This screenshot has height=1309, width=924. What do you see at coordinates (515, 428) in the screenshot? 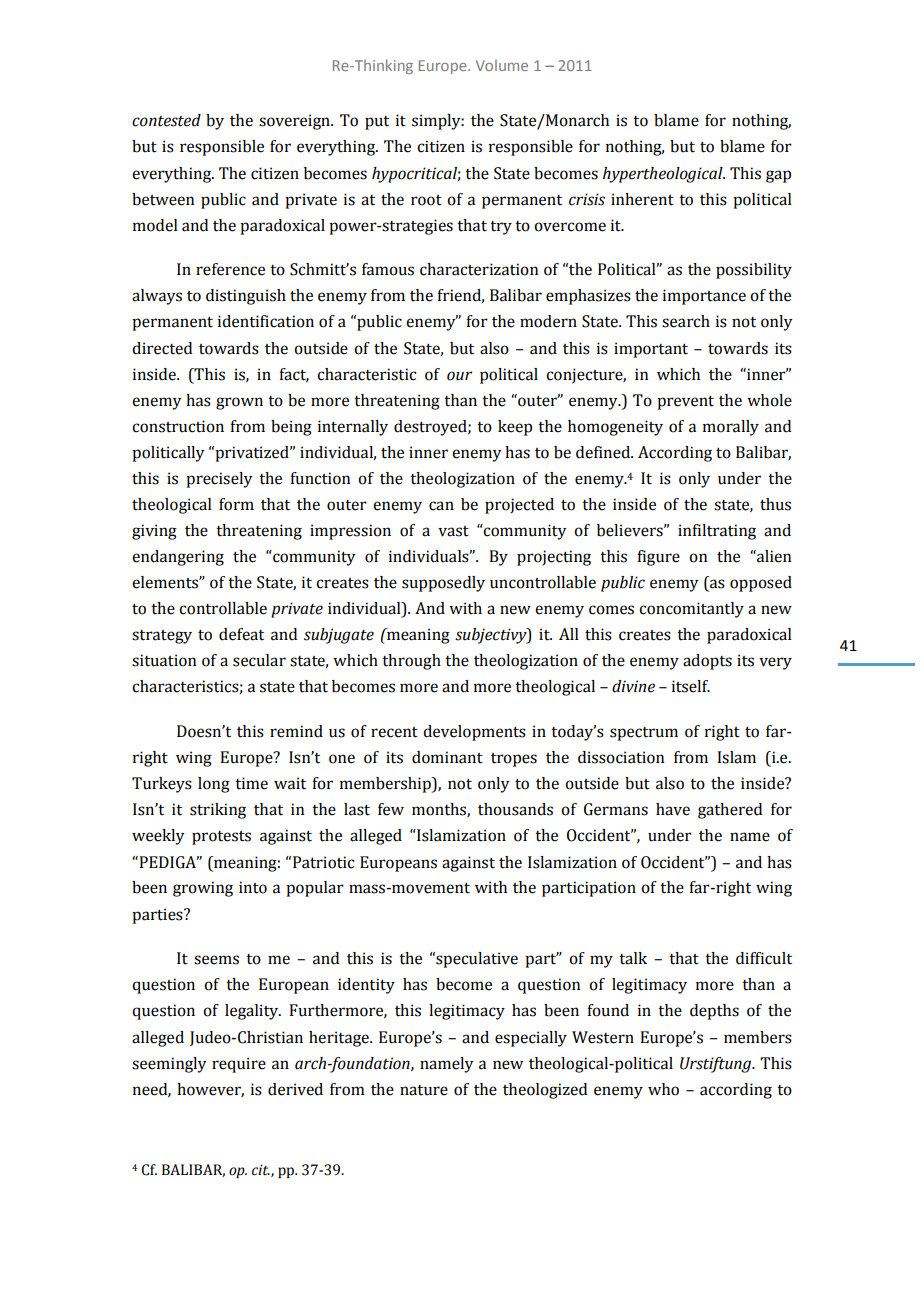
I see `keep` at bounding box center [515, 428].
